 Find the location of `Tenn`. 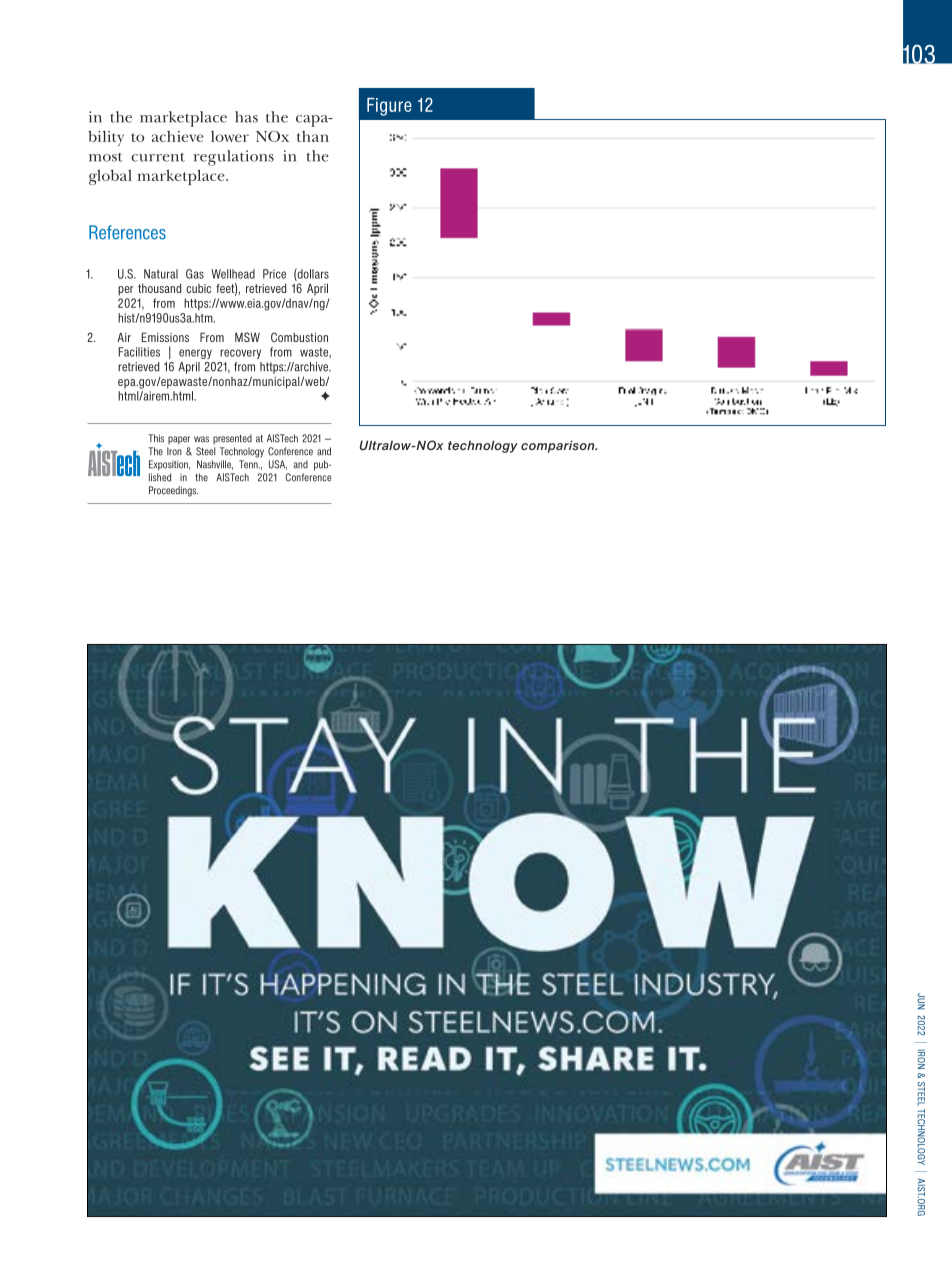

Tenn is located at coordinates (249, 464).
